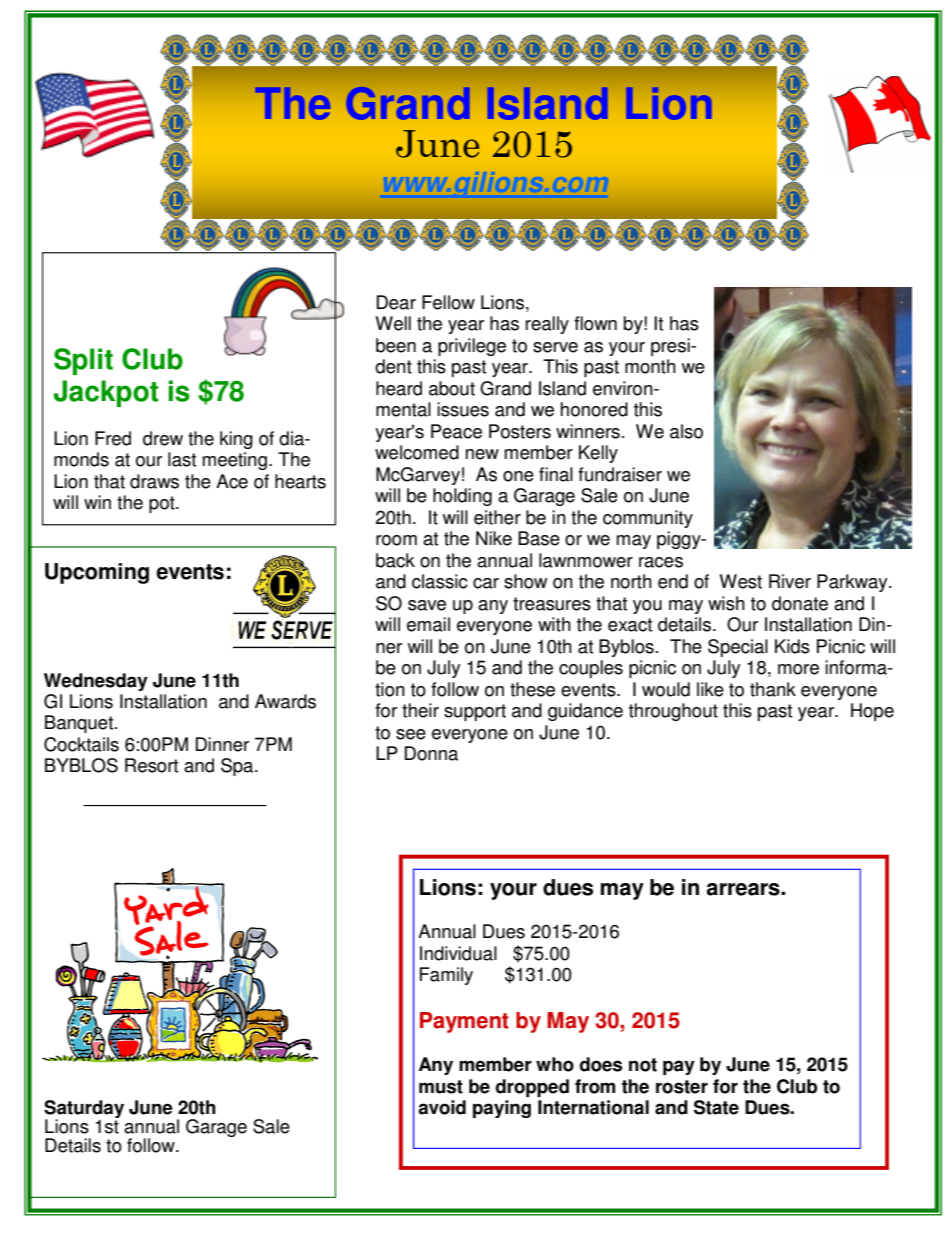  What do you see at coordinates (83, 361) in the screenshot?
I see `Split` at bounding box center [83, 361].
